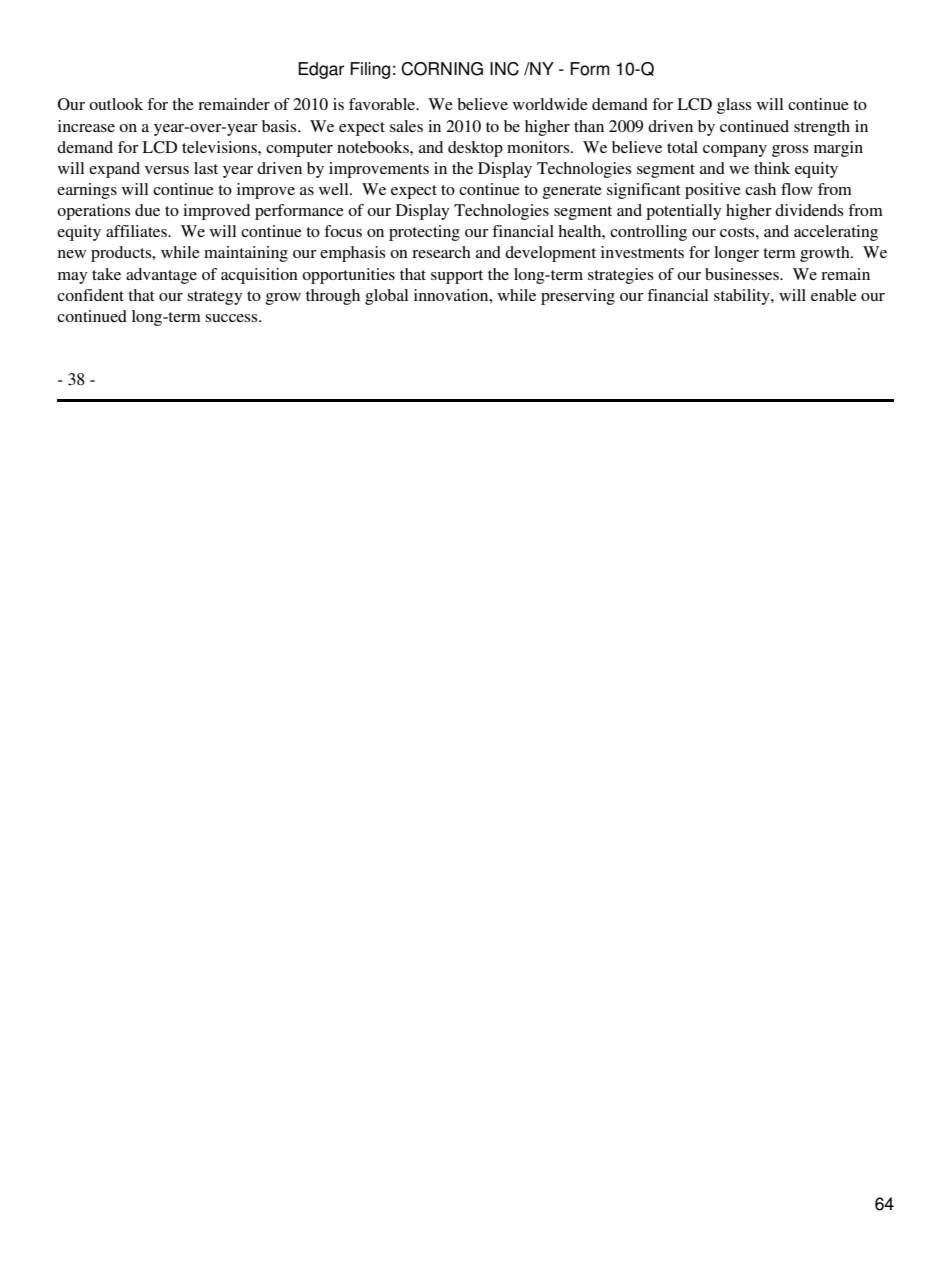  I want to click on global, so click(386, 297).
